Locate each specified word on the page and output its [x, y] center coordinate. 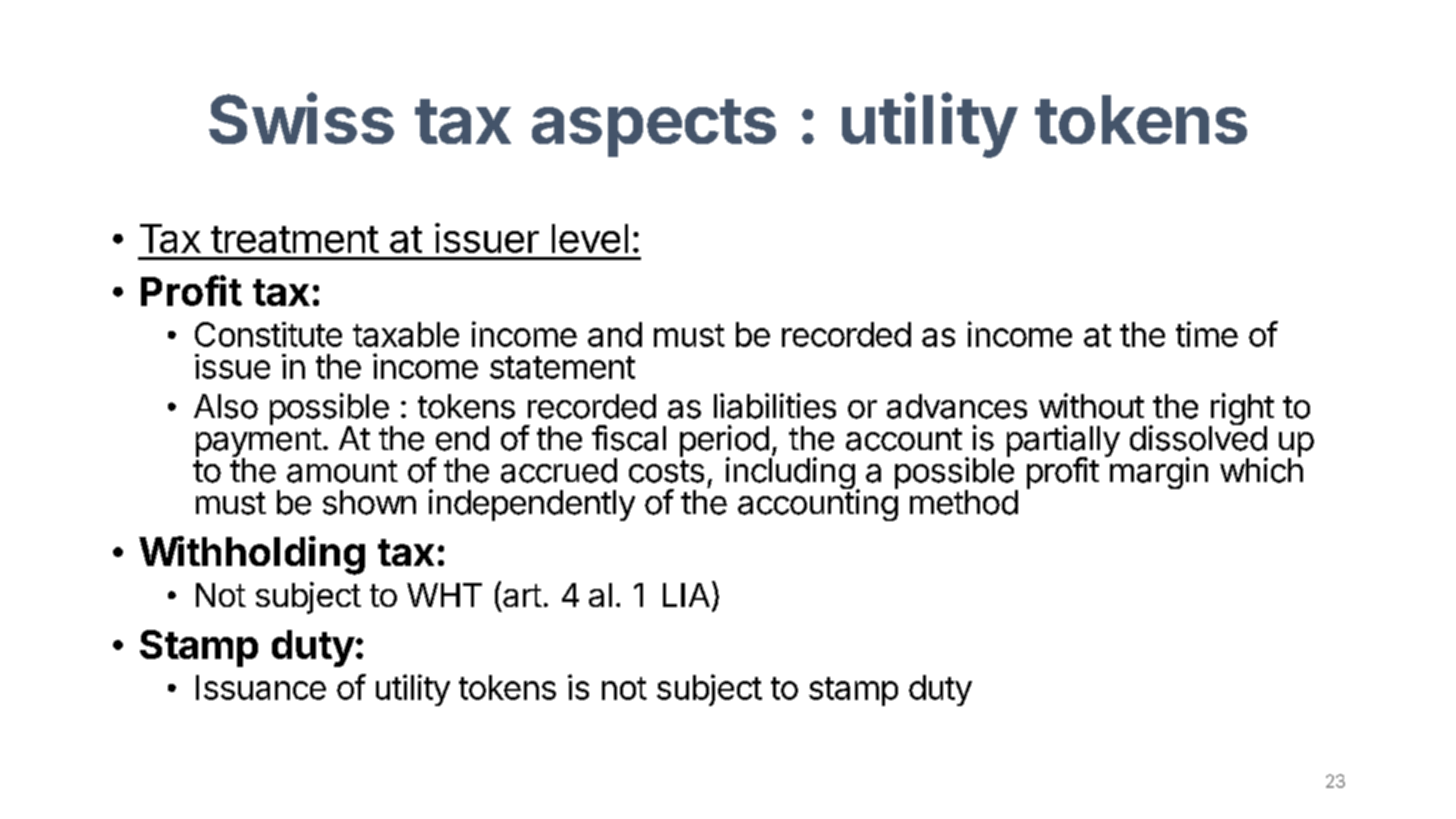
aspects [654, 128]
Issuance [261, 687]
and [615, 334]
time [1207, 334]
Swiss [301, 118]
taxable [406, 334]
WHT [444, 595]
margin [1157, 472]
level [590, 238]
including [790, 473]
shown [369, 502]
